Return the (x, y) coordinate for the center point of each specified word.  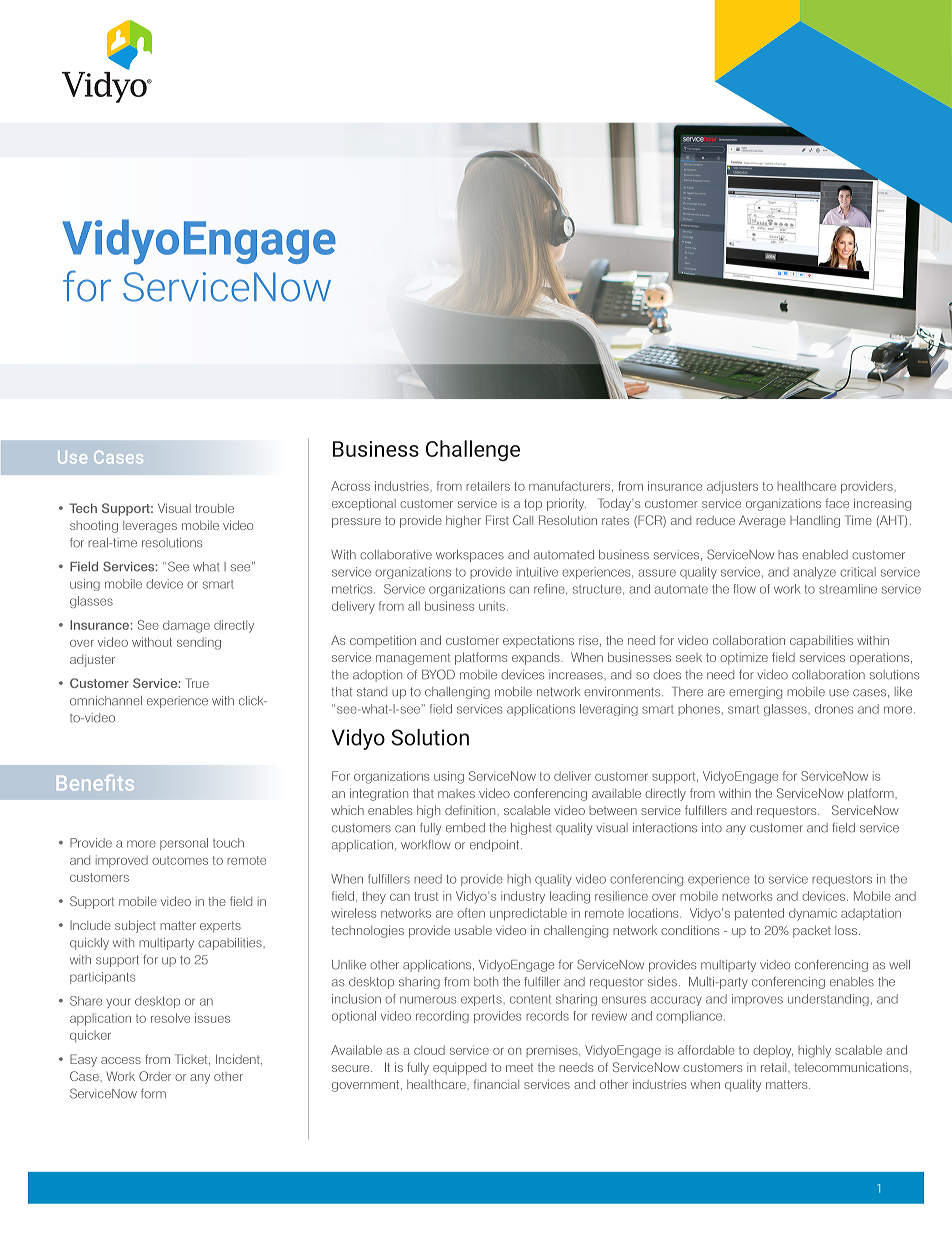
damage (186, 626)
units (492, 606)
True (197, 683)
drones (834, 709)
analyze (814, 573)
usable (473, 930)
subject (135, 926)
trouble (214, 508)
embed (465, 828)
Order (155, 1076)
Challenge (473, 451)
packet (812, 931)
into (712, 828)
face (837, 503)
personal (184, 844)
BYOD (438, 674)
